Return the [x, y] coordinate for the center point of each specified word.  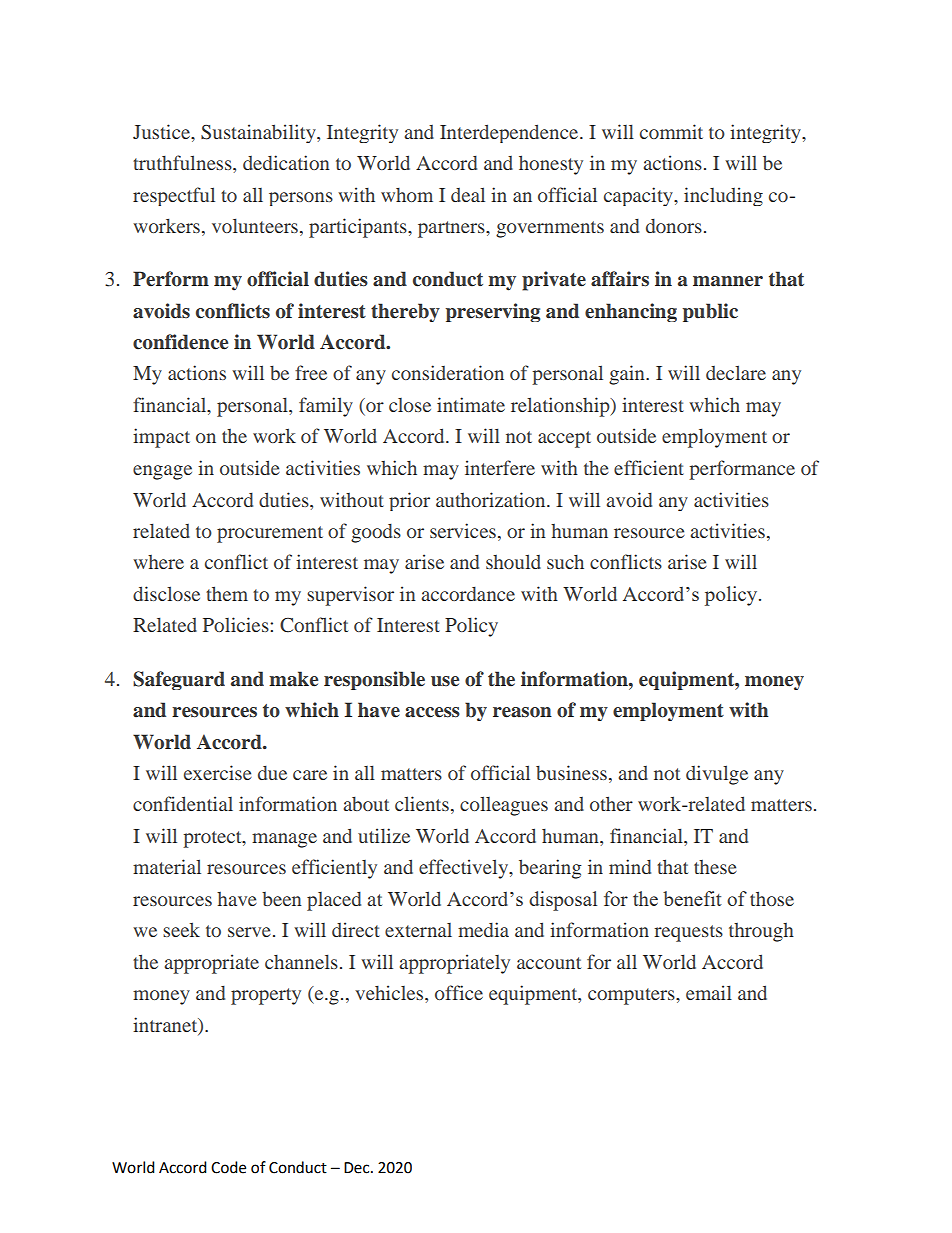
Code [228, 1167]
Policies [237, 624]
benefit [692, 898]
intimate [471, 404]
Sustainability [259, 133]
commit [671, 131]
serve [249, 932]
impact [161, 438]
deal [468, 194]
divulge [717, 775]
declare [736, 372]
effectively [465, 869]
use [445, 681]
